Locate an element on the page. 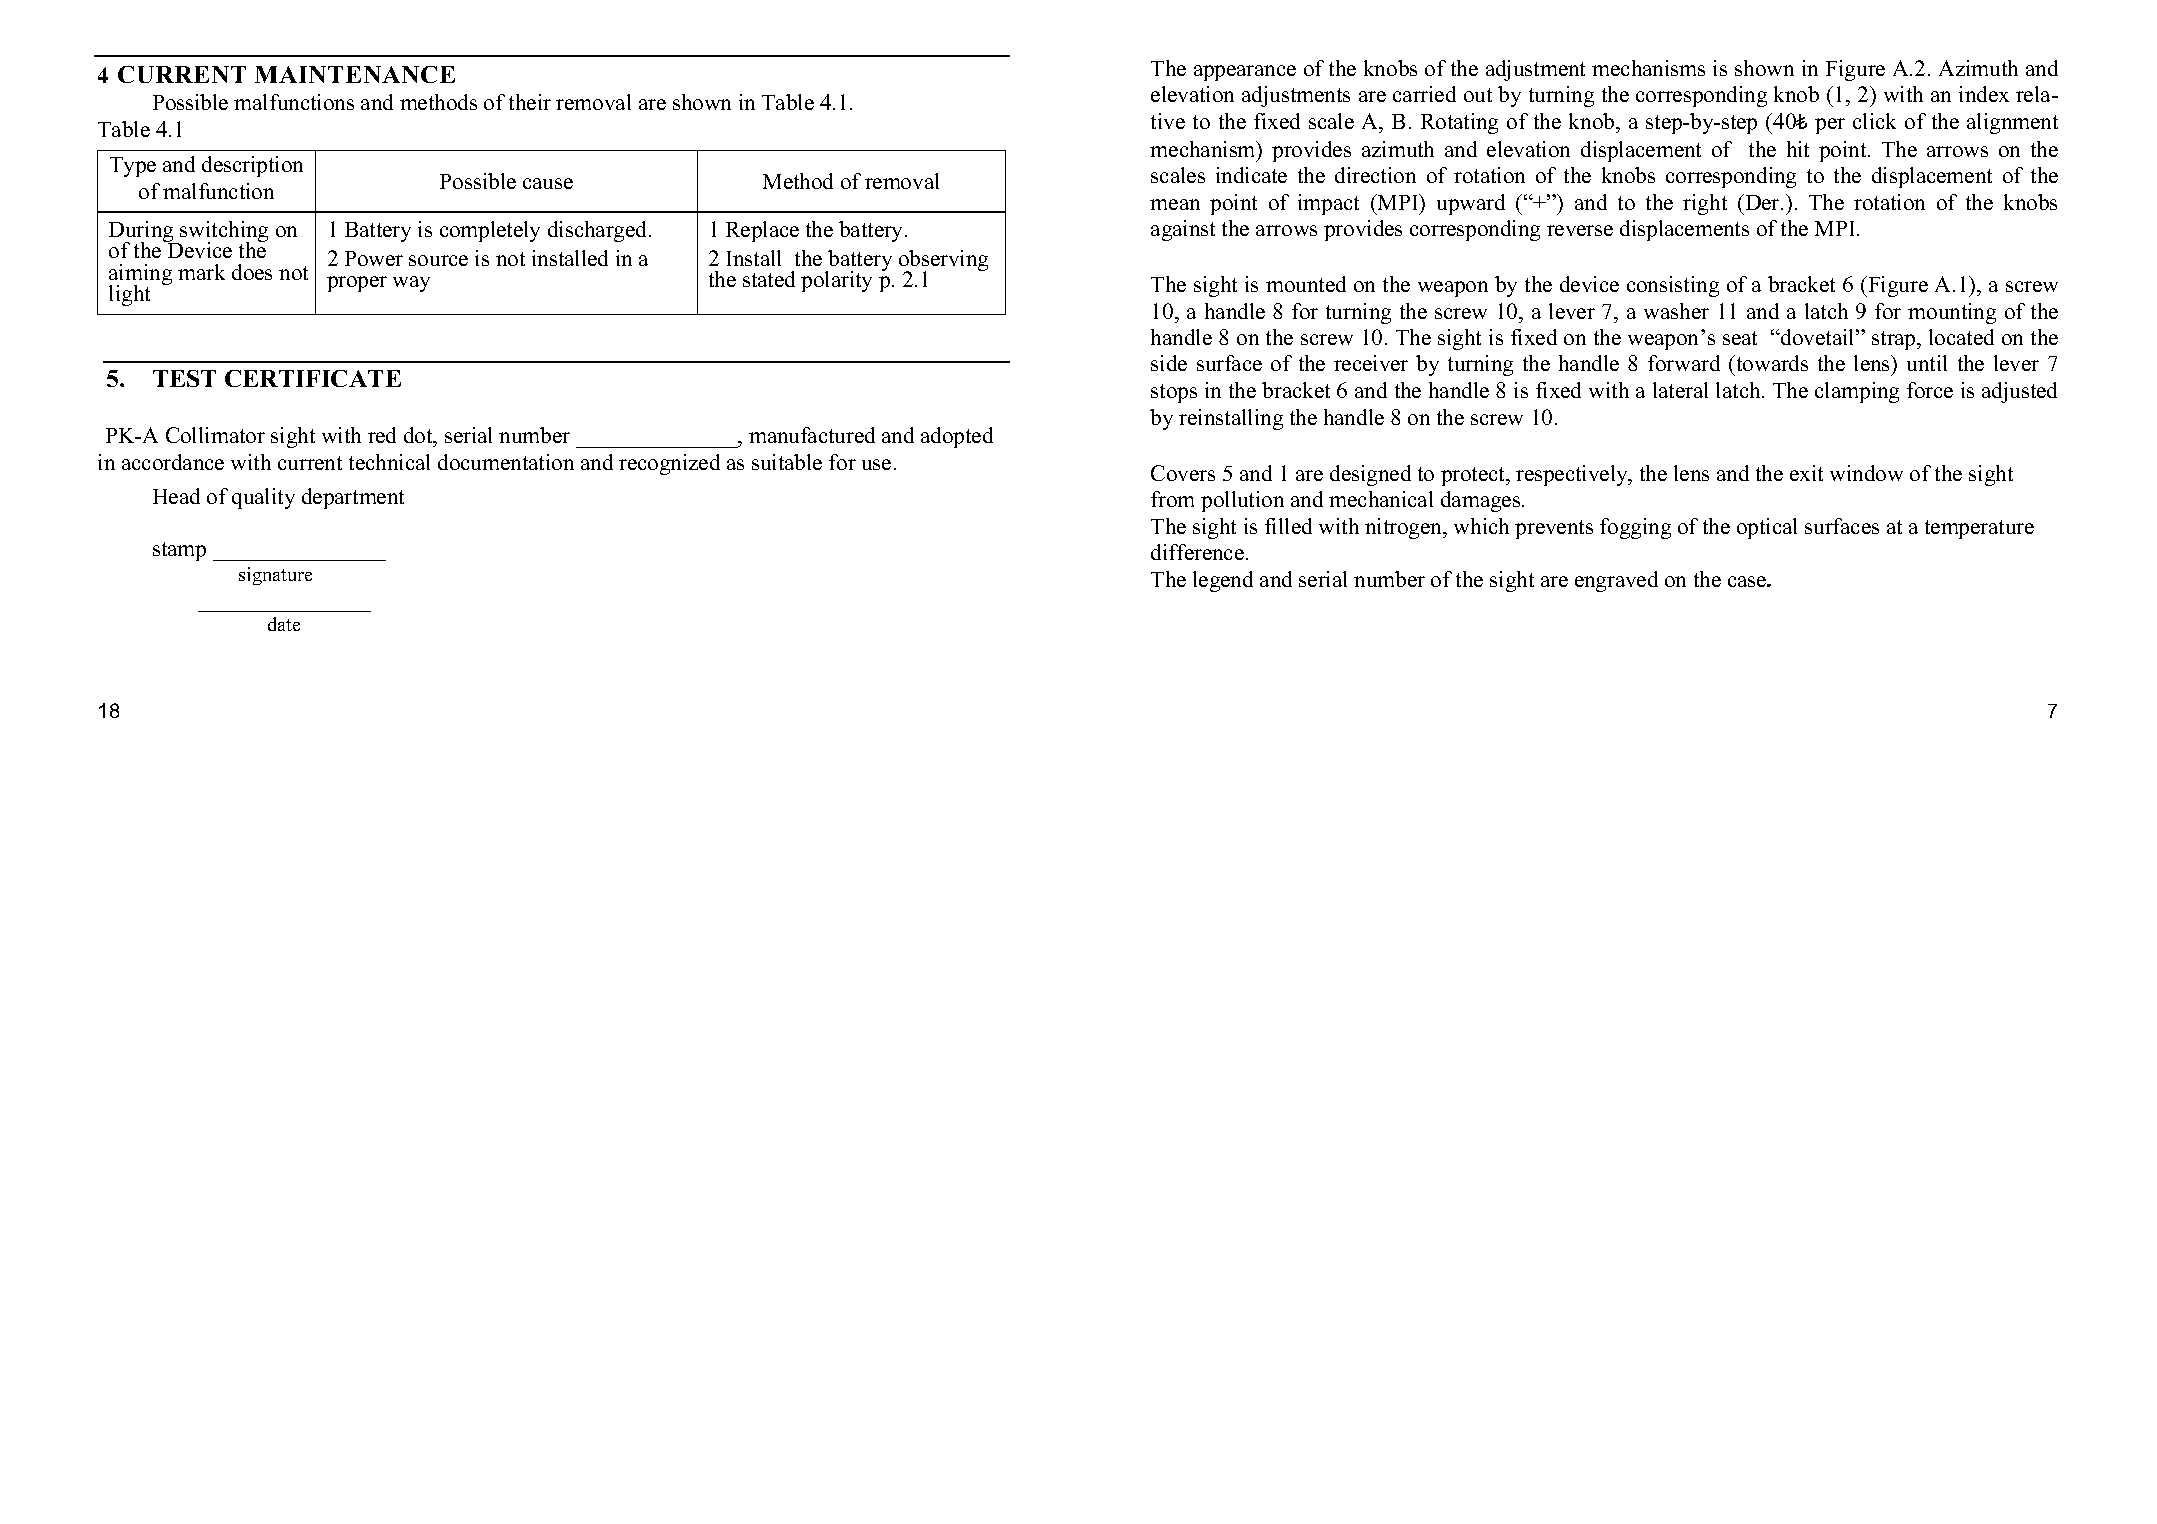 The width and height of the page is (2157, 1524). MAINTENANCE is located at coordinates (355, 74).
